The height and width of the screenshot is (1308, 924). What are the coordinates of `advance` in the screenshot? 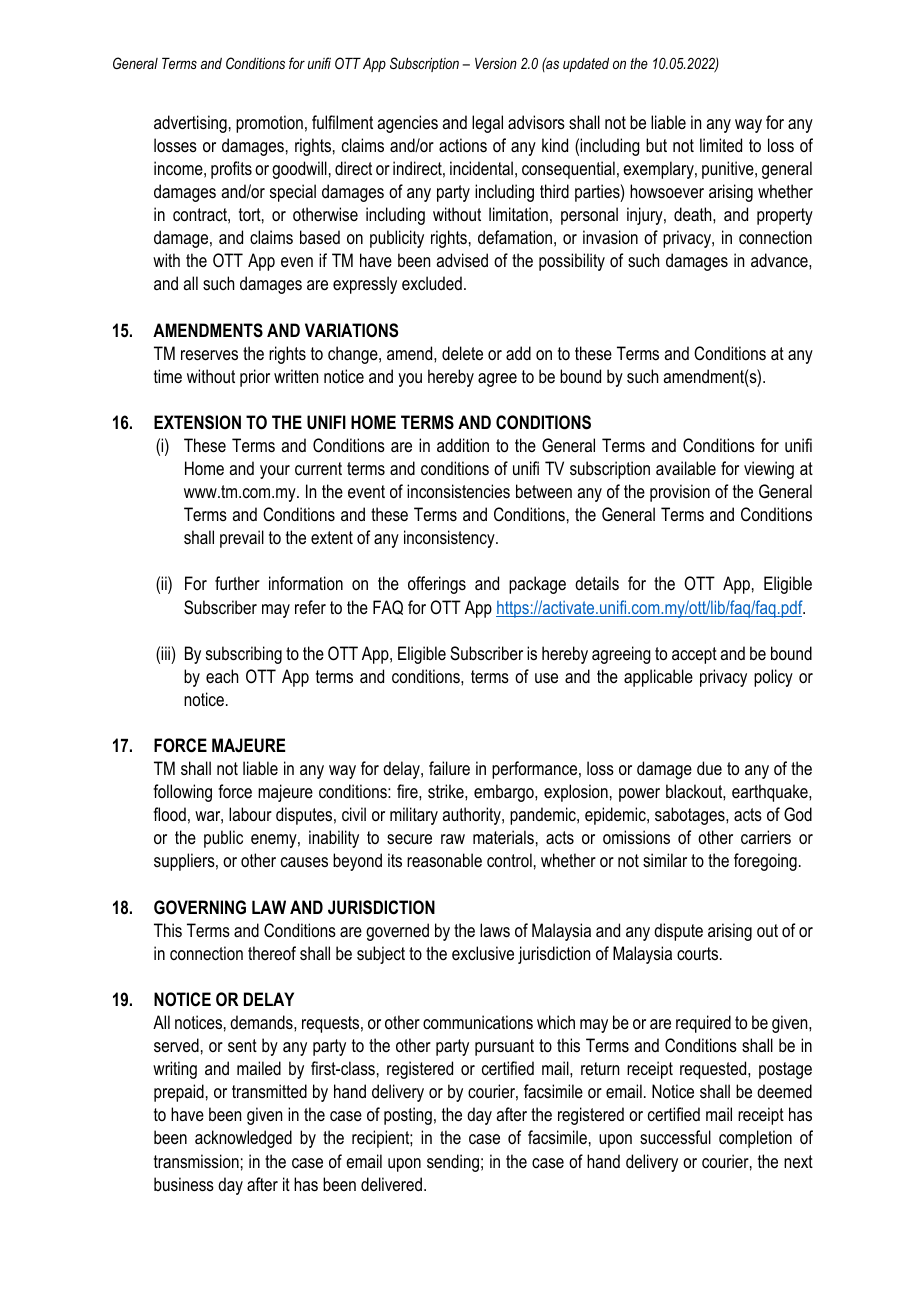 It's located at (780, 260).
